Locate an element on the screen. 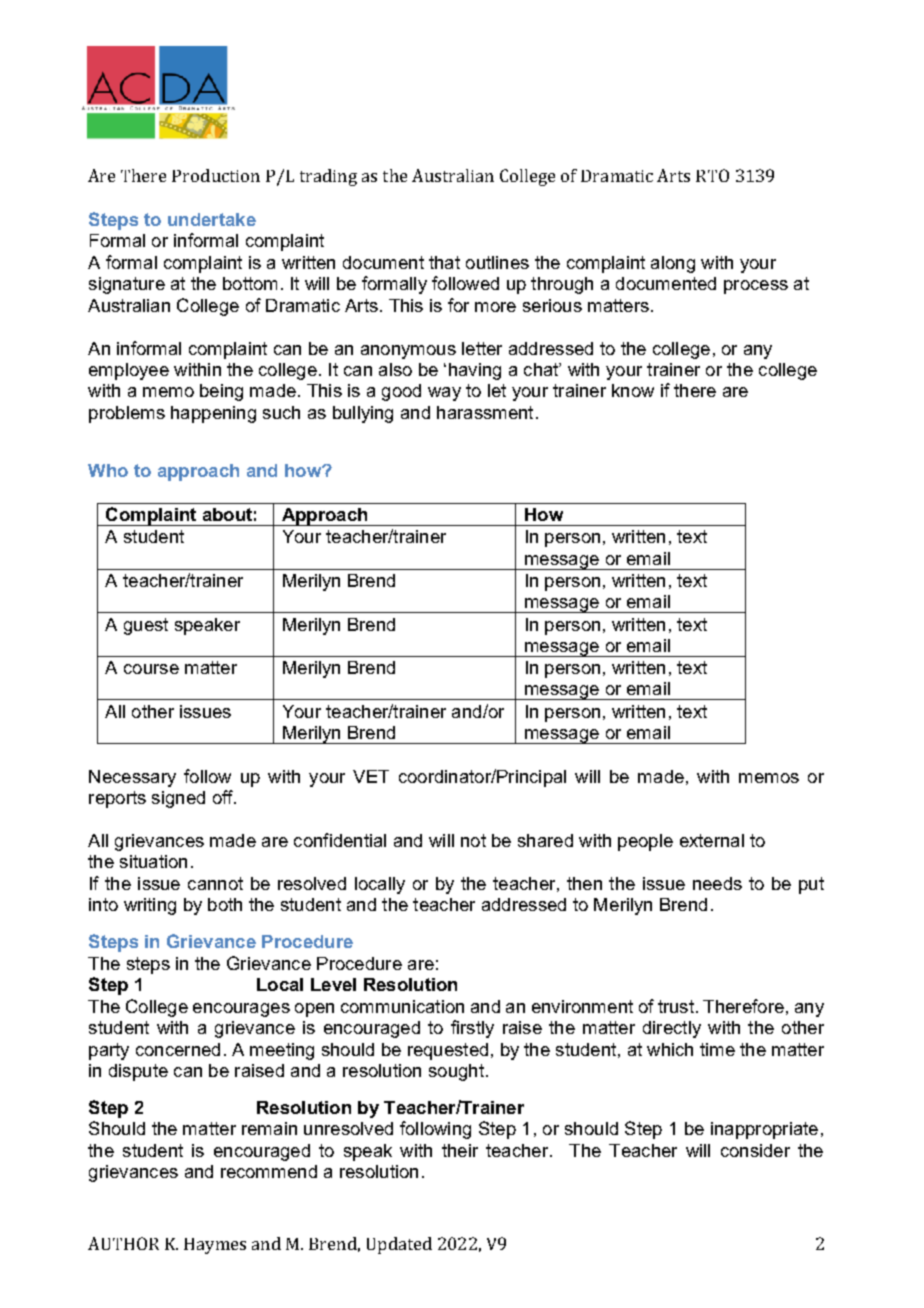 The height and width of the screenshot is (1308, 924). undertake is located at coordinates (212, 219).
